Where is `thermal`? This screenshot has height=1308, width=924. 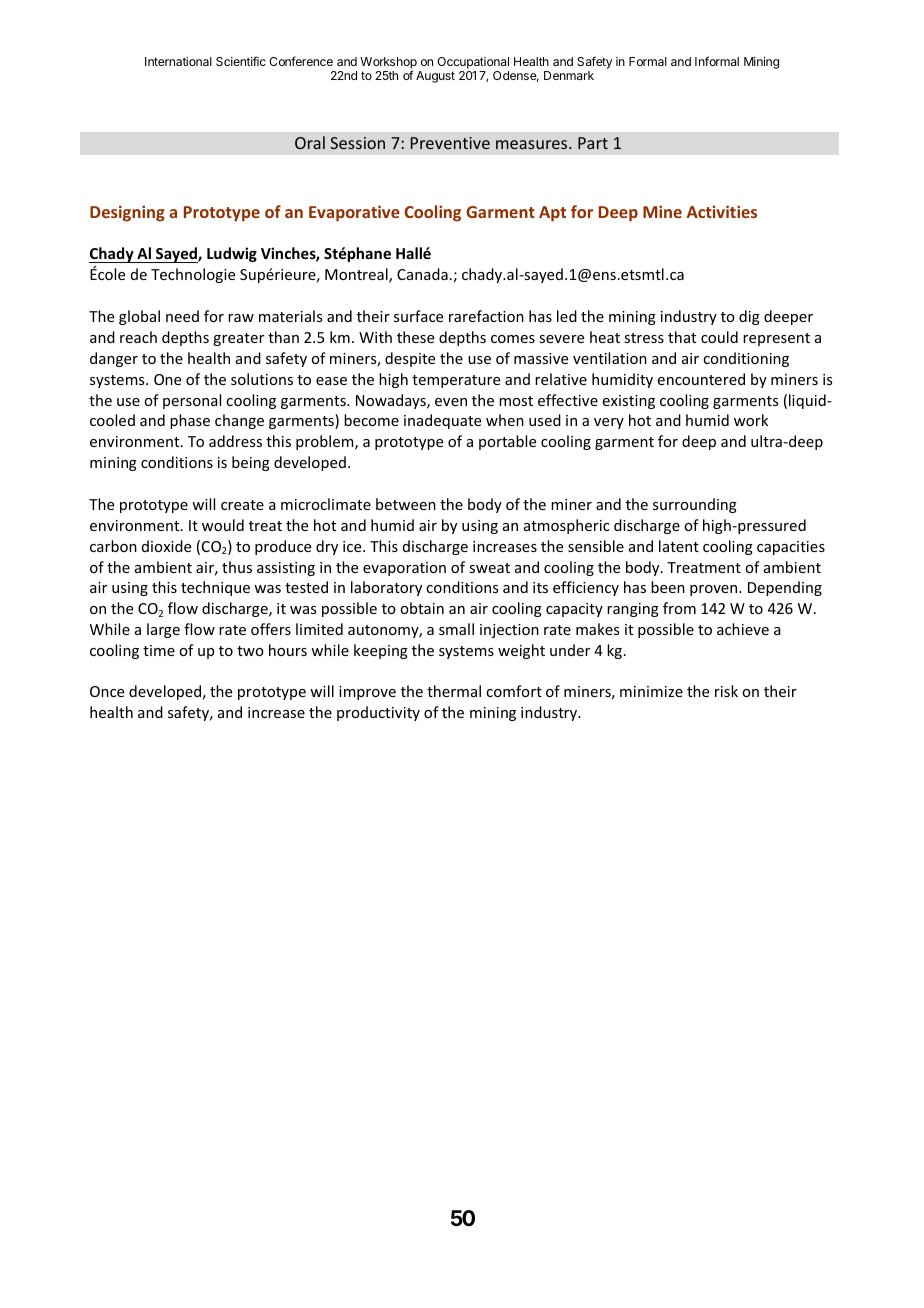 thermal is located at coordinates (454, 691).
